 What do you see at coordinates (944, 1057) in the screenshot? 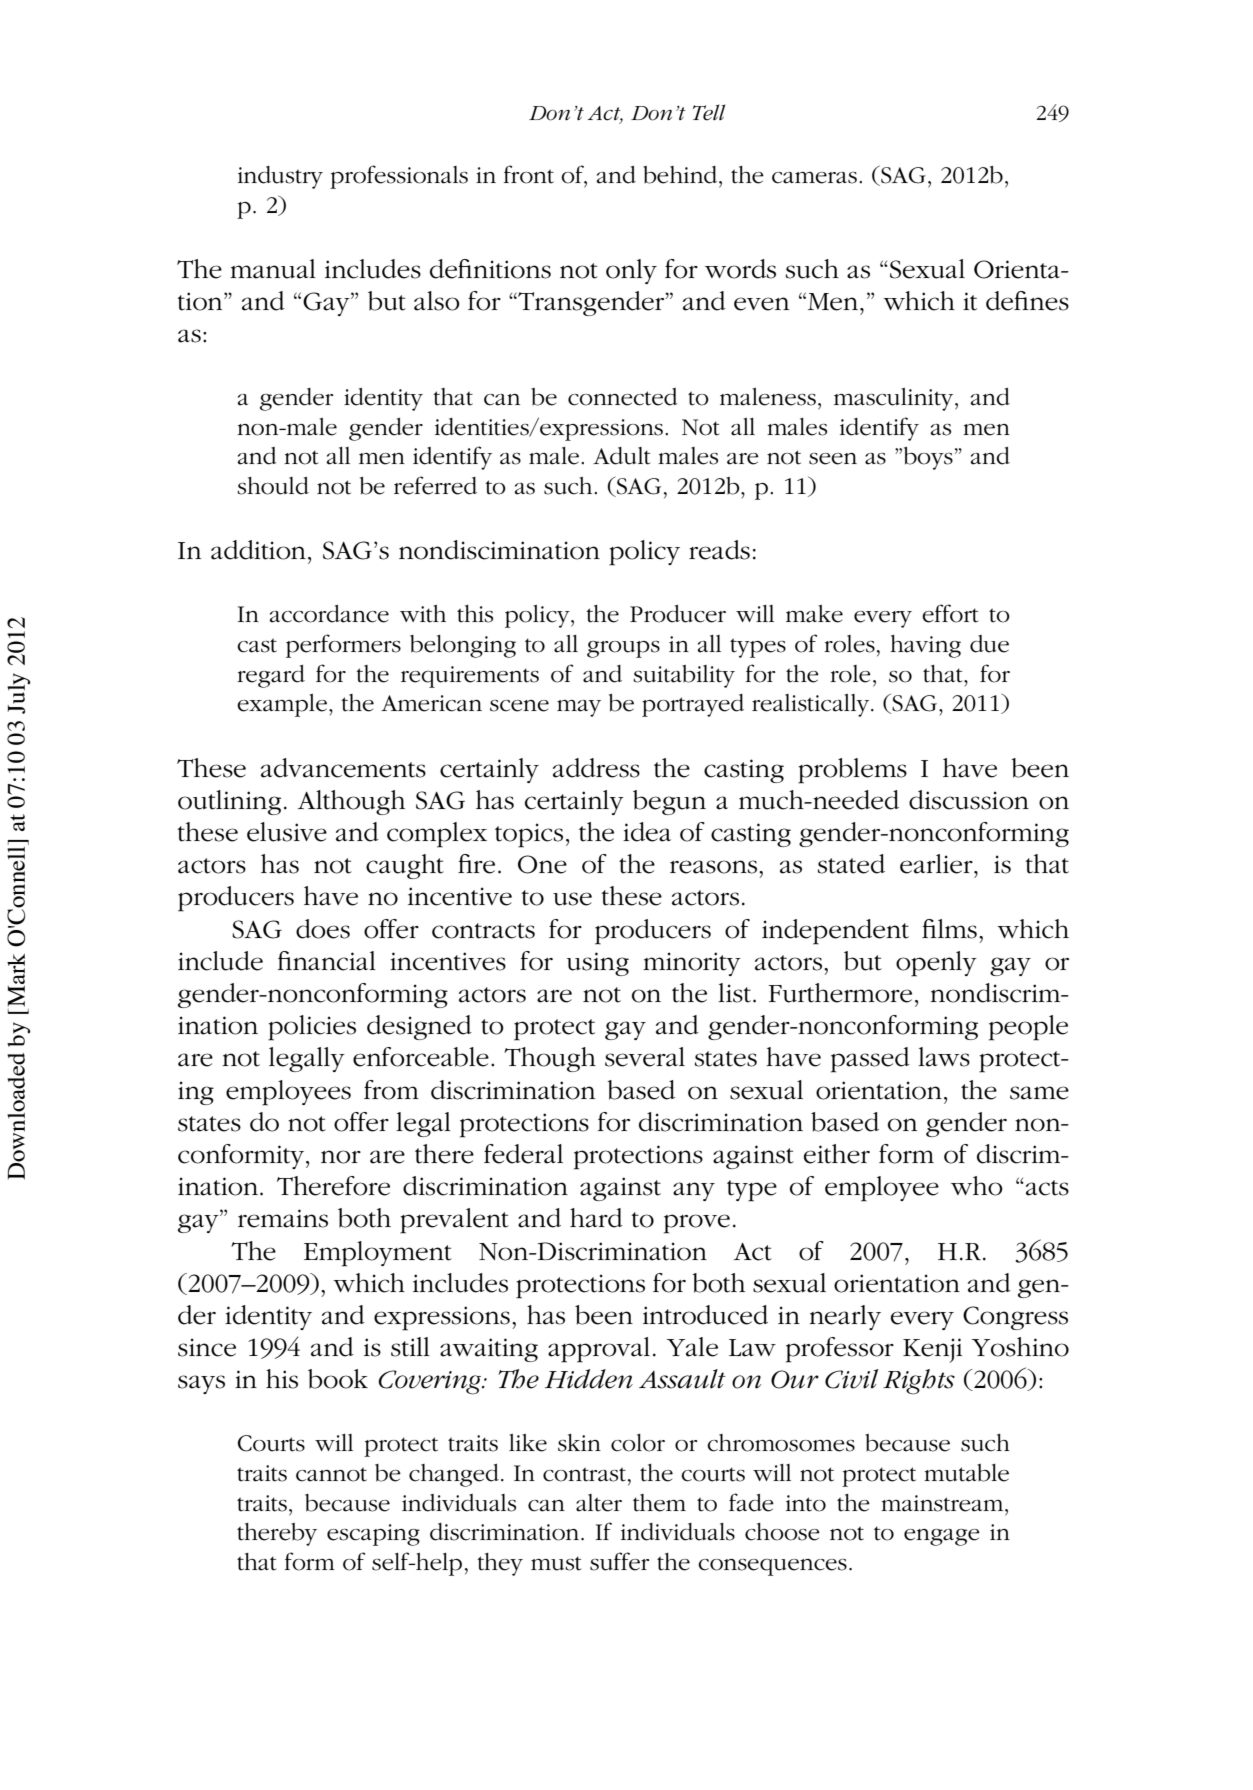
I see `laws` at bounding box center [944, 1057].
